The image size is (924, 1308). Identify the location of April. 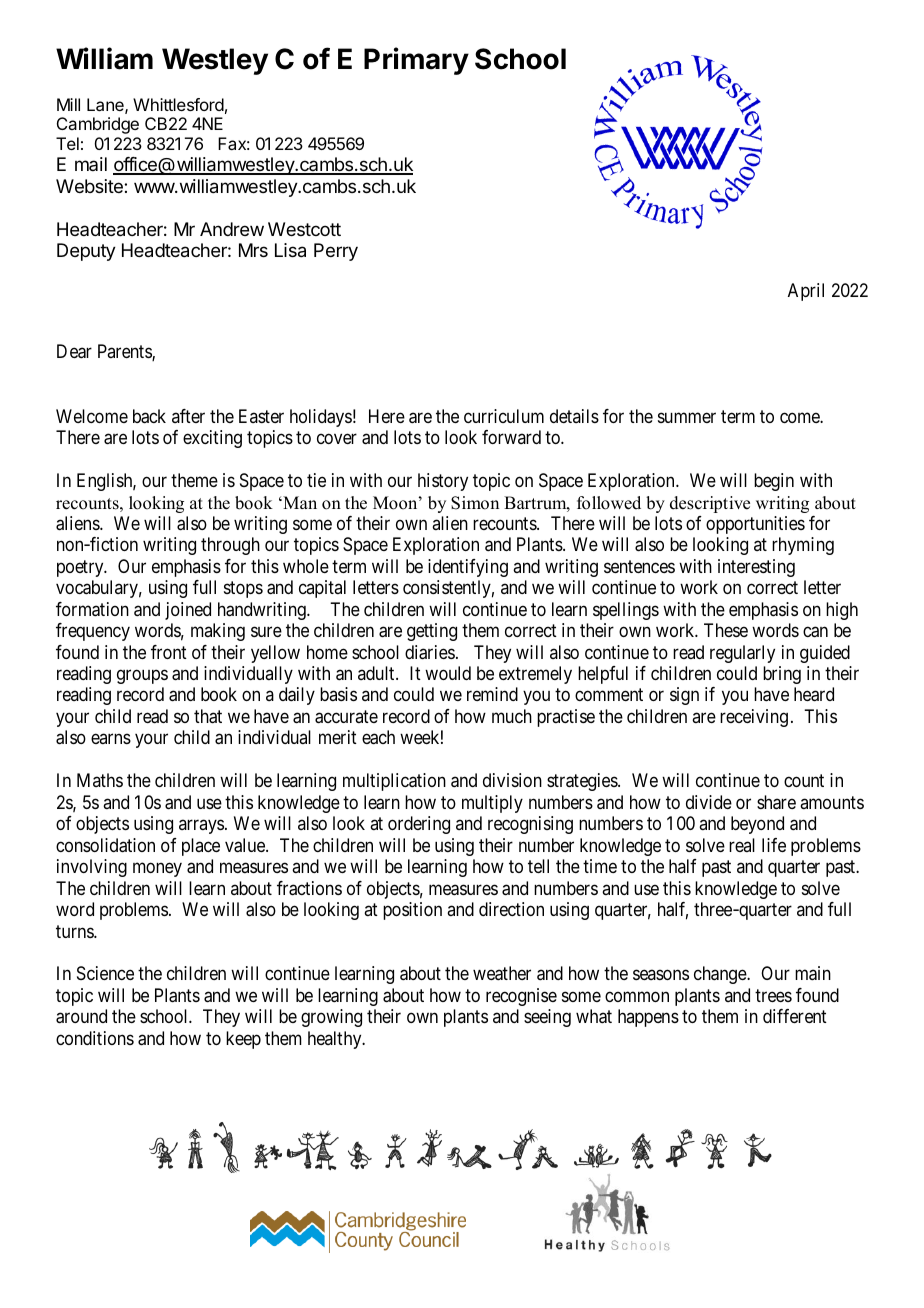
(806, 292).
